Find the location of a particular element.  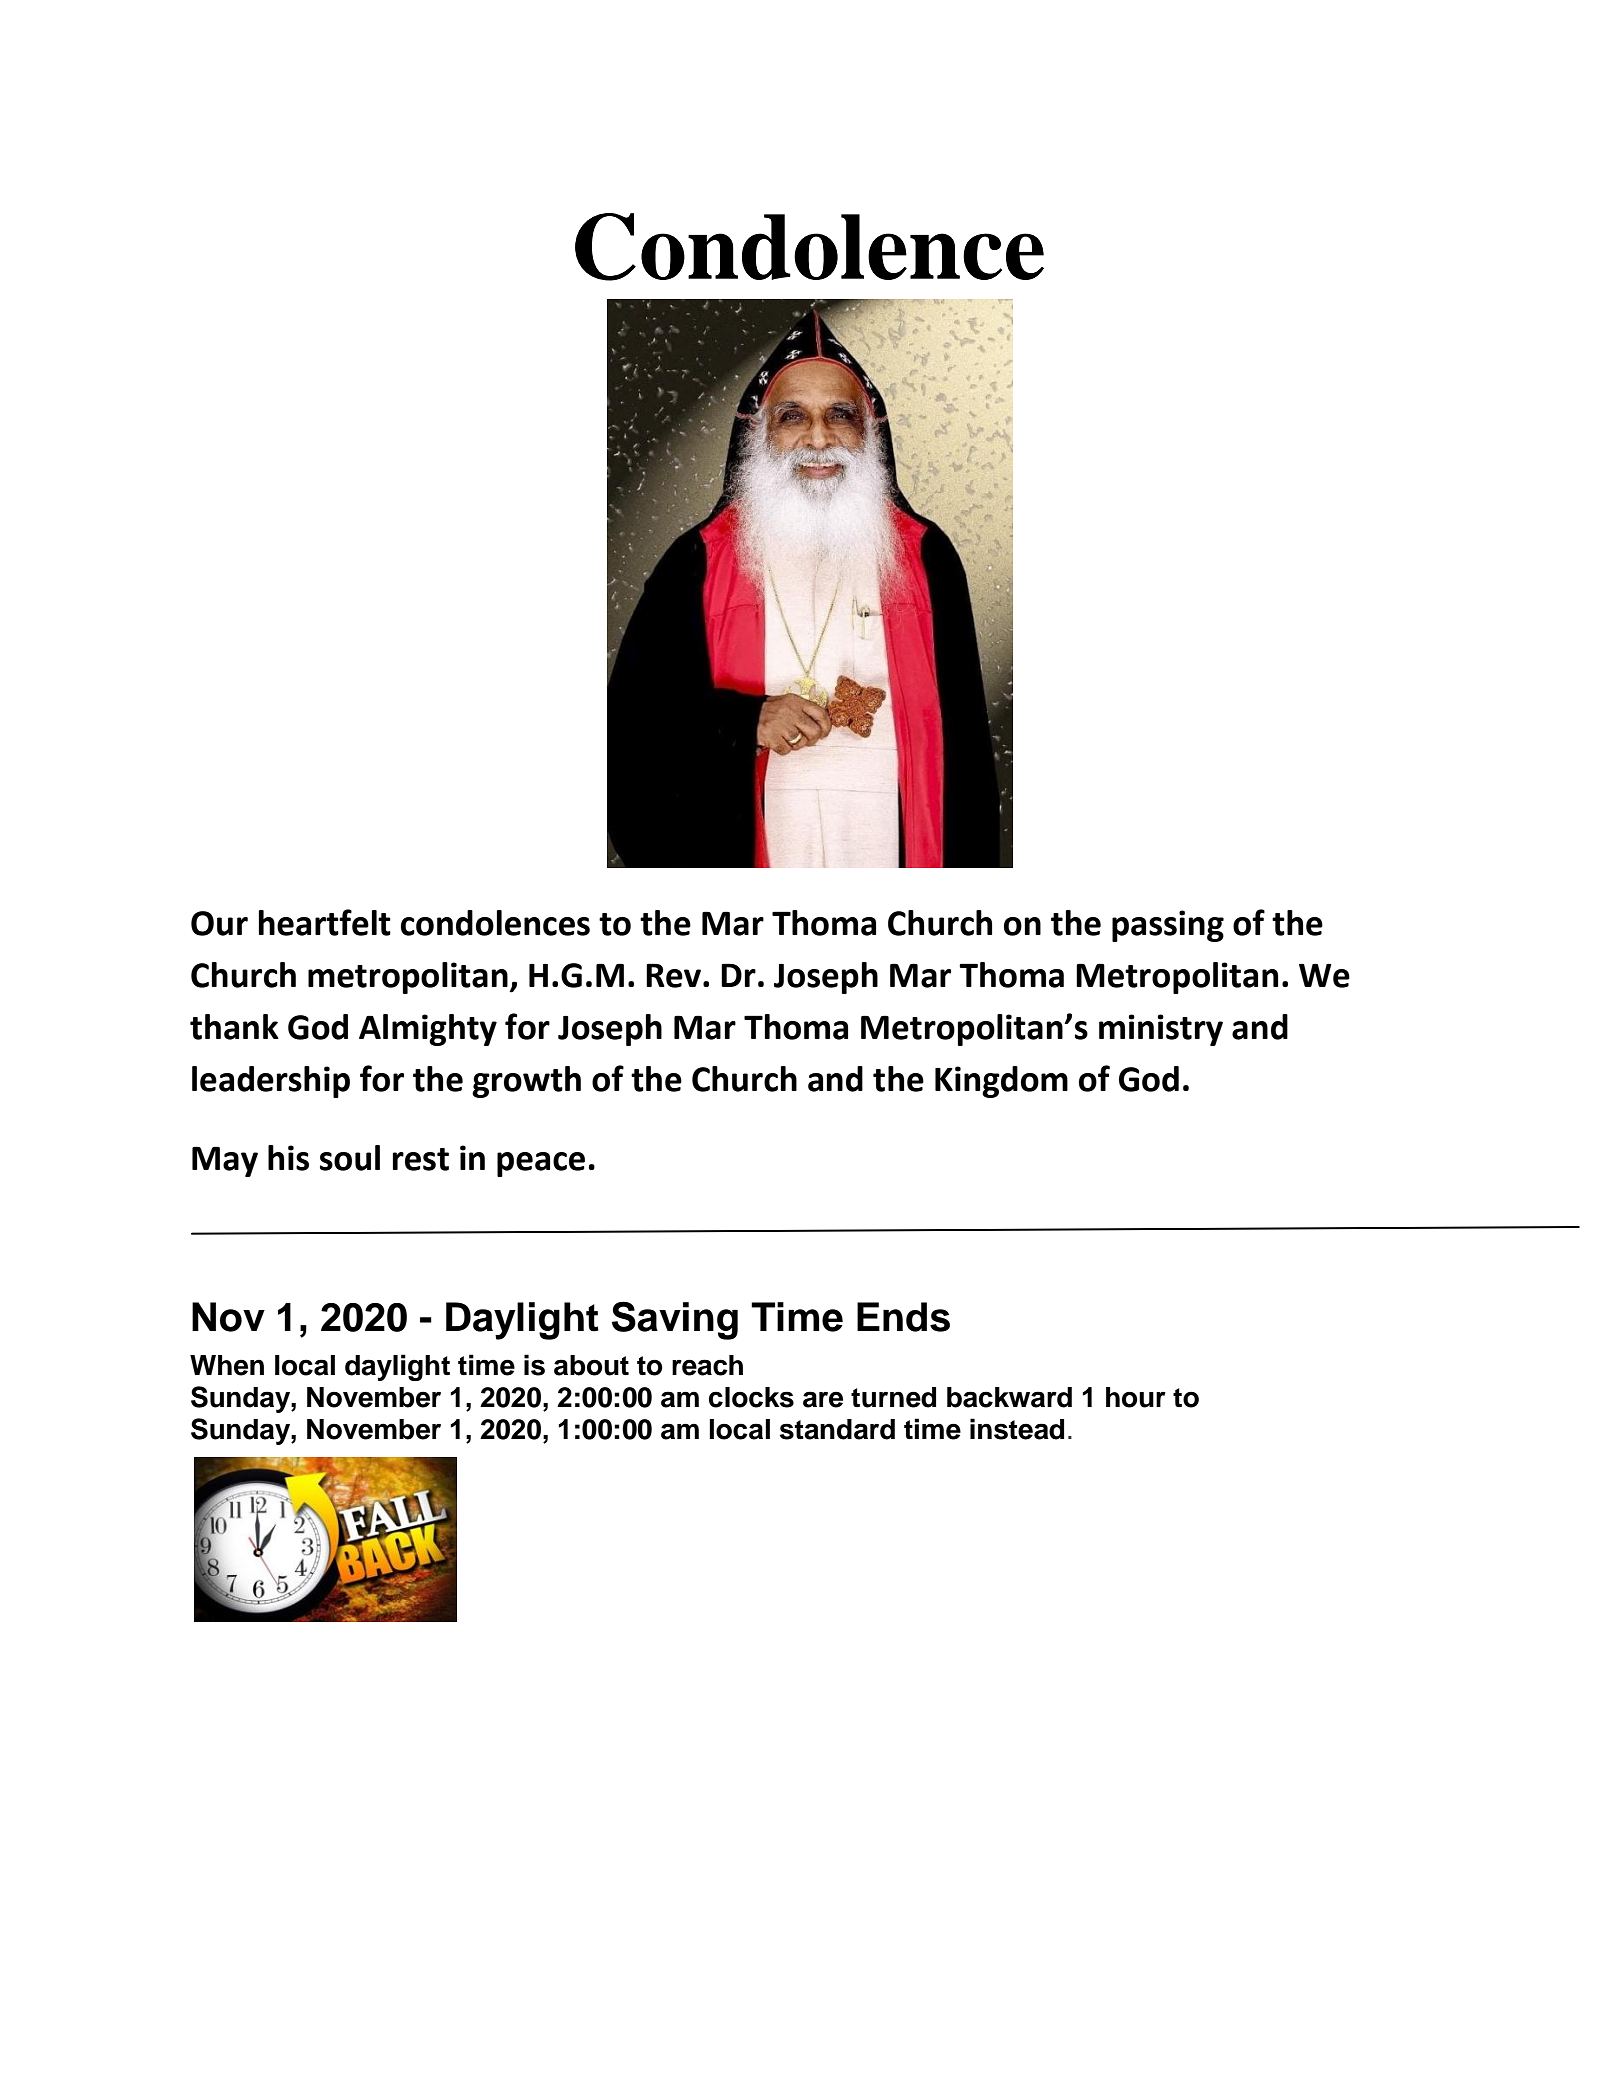

When is located at coordinates (227, 1365).
